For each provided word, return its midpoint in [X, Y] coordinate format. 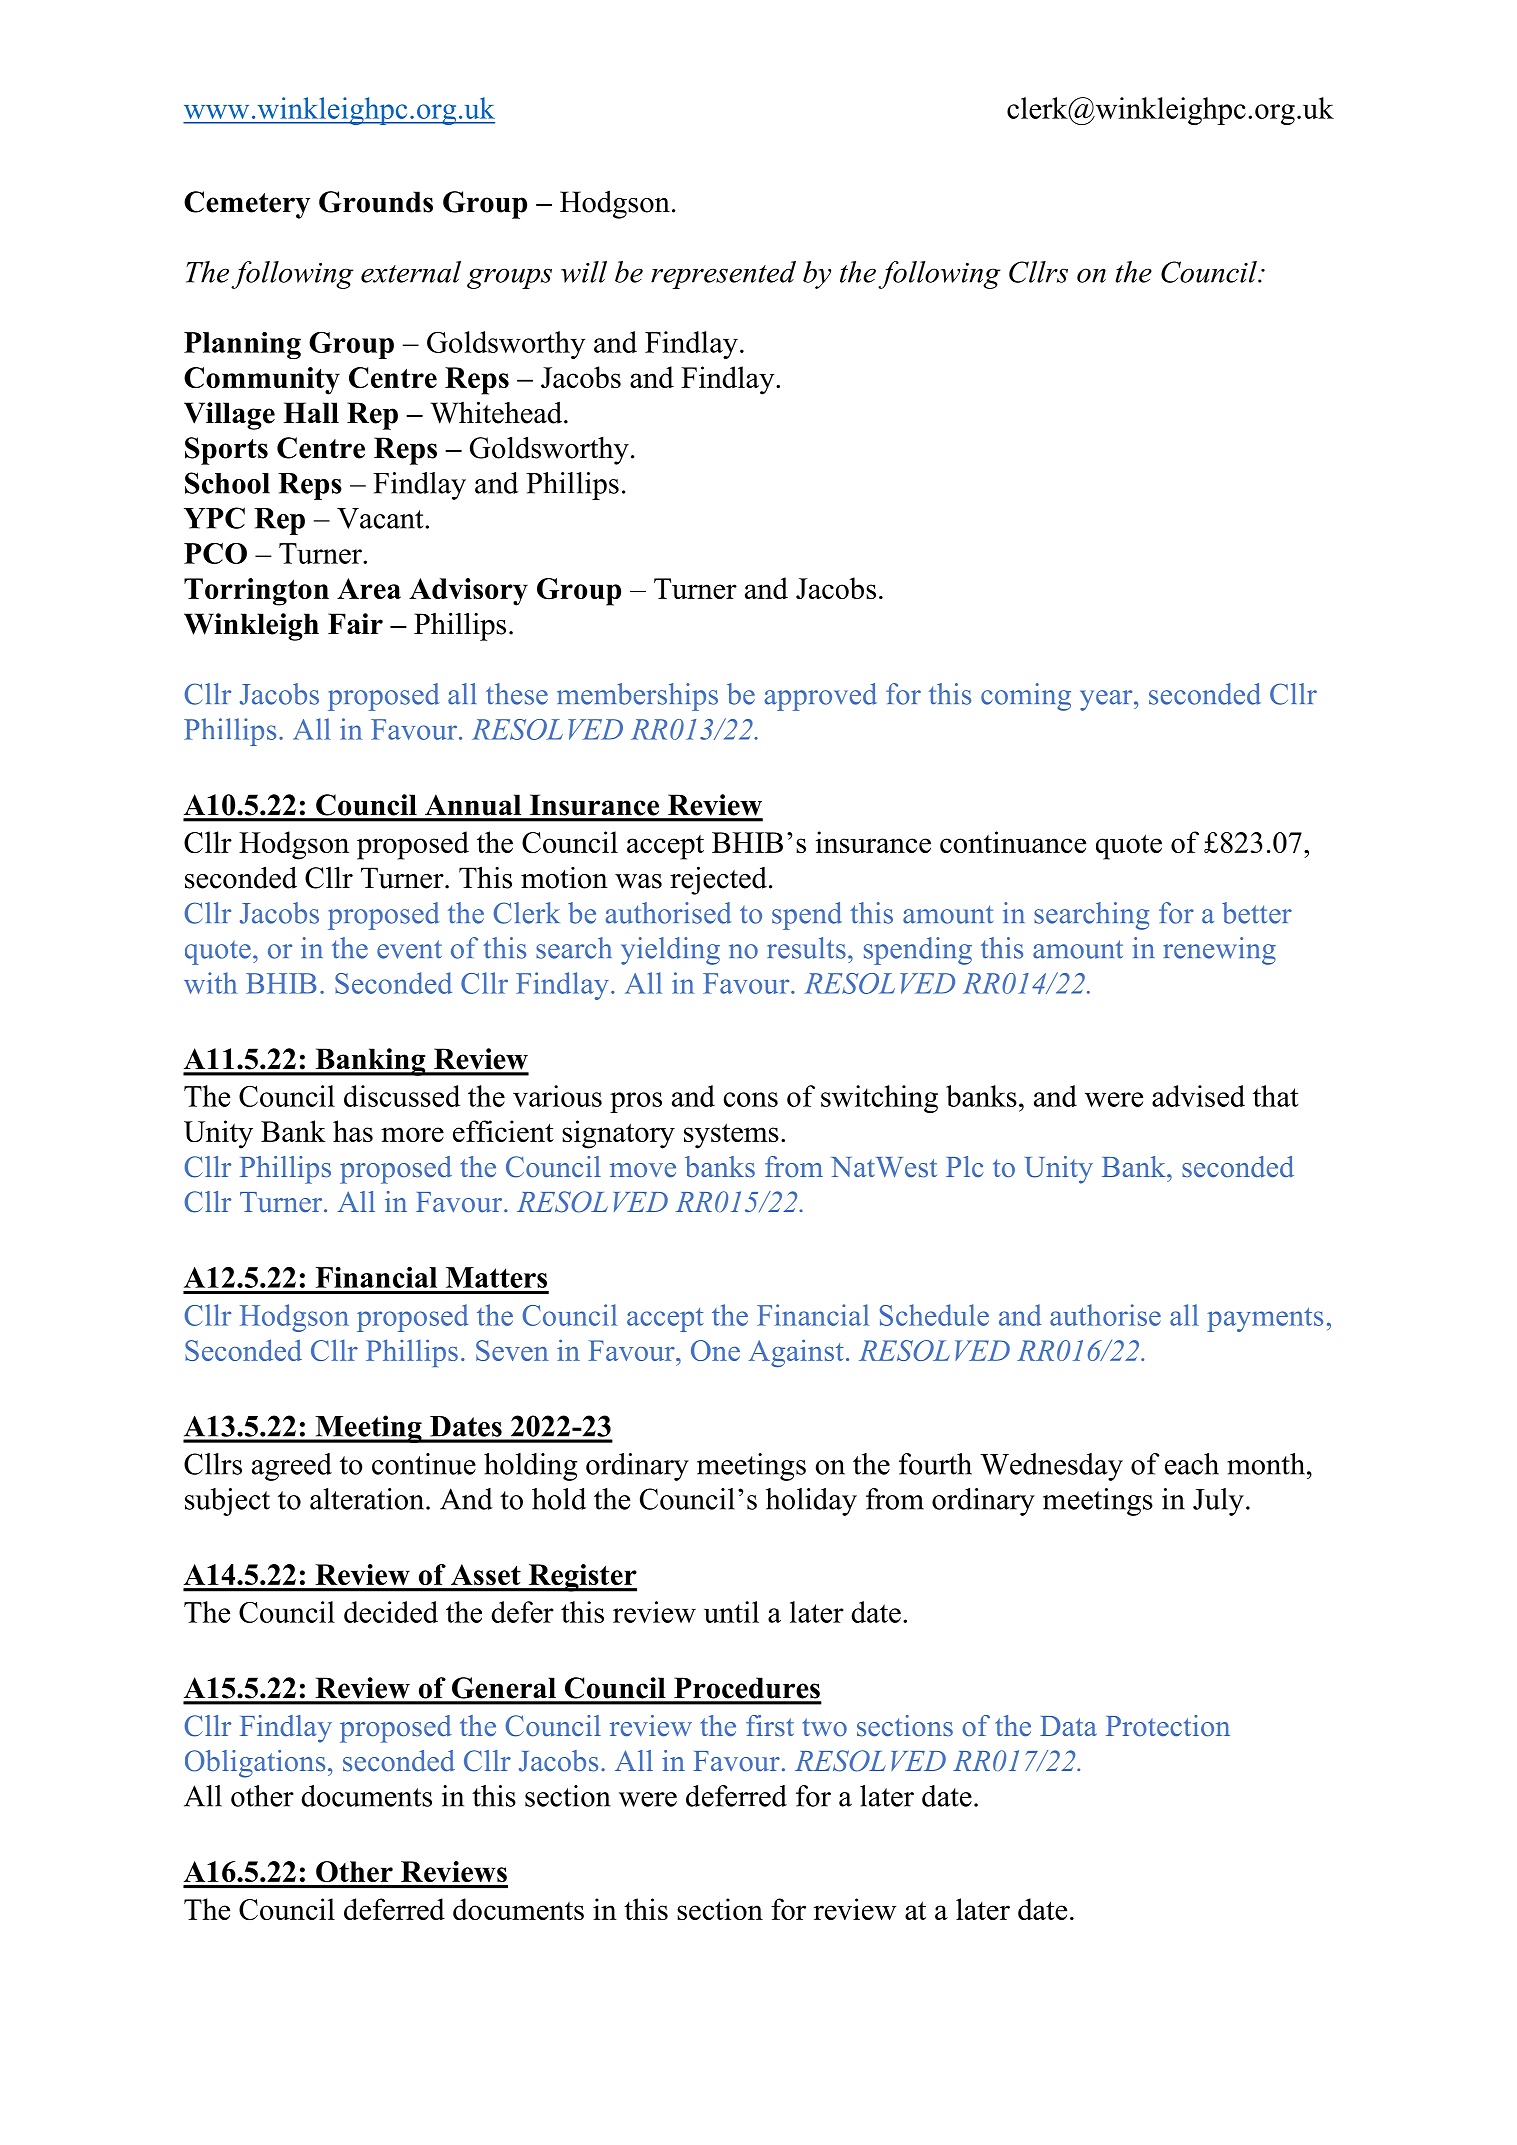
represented [723, 275]
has [353, 1131]
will [584, 272]
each [1192, 1464]
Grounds [376, 202]
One [715, 1350]
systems [731, 1136]
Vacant [381, 518]
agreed [292, 1467]
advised [1198, 1096]
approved [820, 697]
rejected [718, 880]
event [409, 949]
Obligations [255, 1764]
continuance [1013, 842]
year [1107, 700]
